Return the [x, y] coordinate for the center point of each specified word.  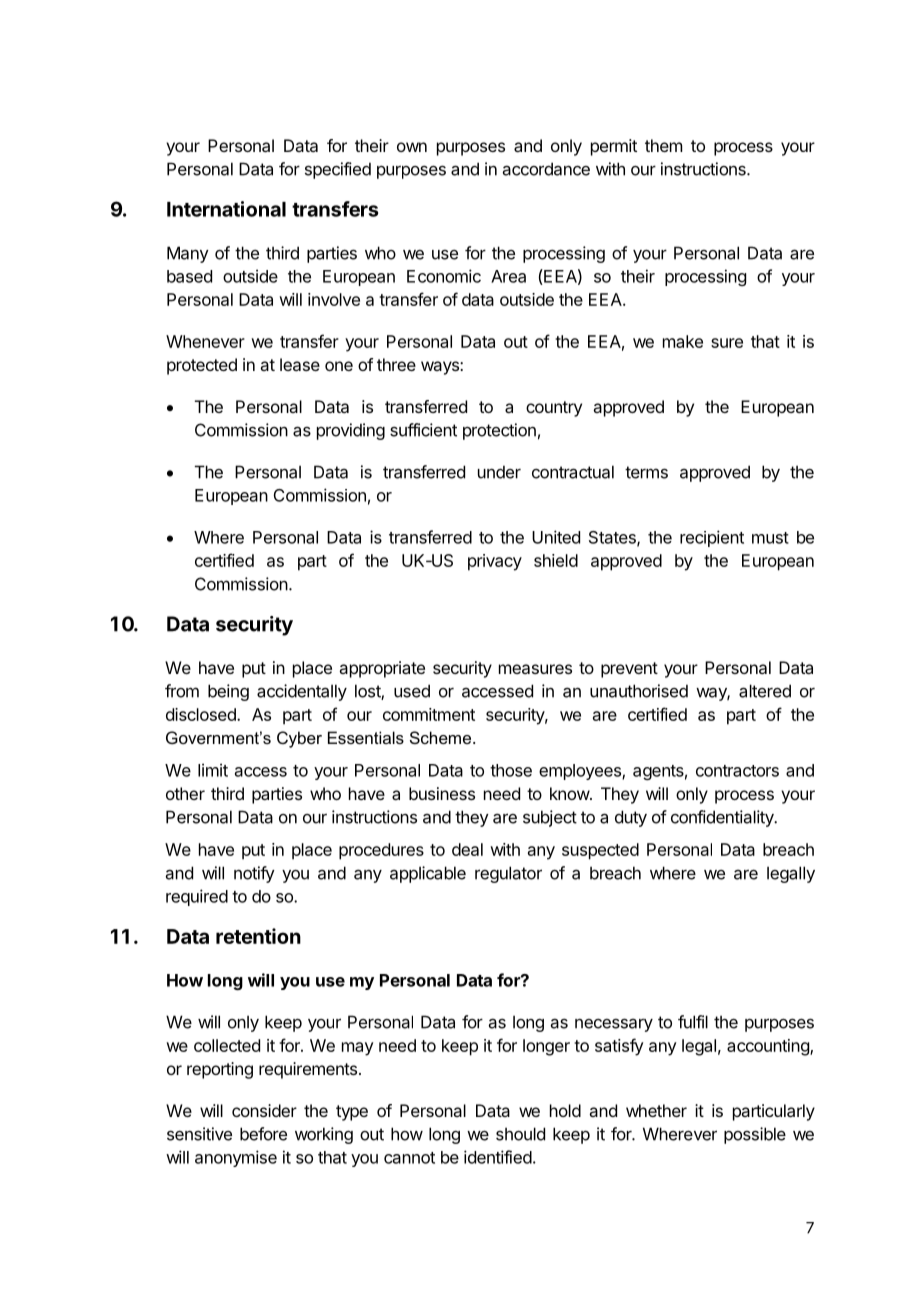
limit [213, 770]
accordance [546, 169]
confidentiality [723, 818]
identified [498, 1157]
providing [351, 431]
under [499, 472]
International [226, 209]
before [263, 1134]
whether [656, 1110]
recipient [712, 538]
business [442, 793]
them [663, 145]
